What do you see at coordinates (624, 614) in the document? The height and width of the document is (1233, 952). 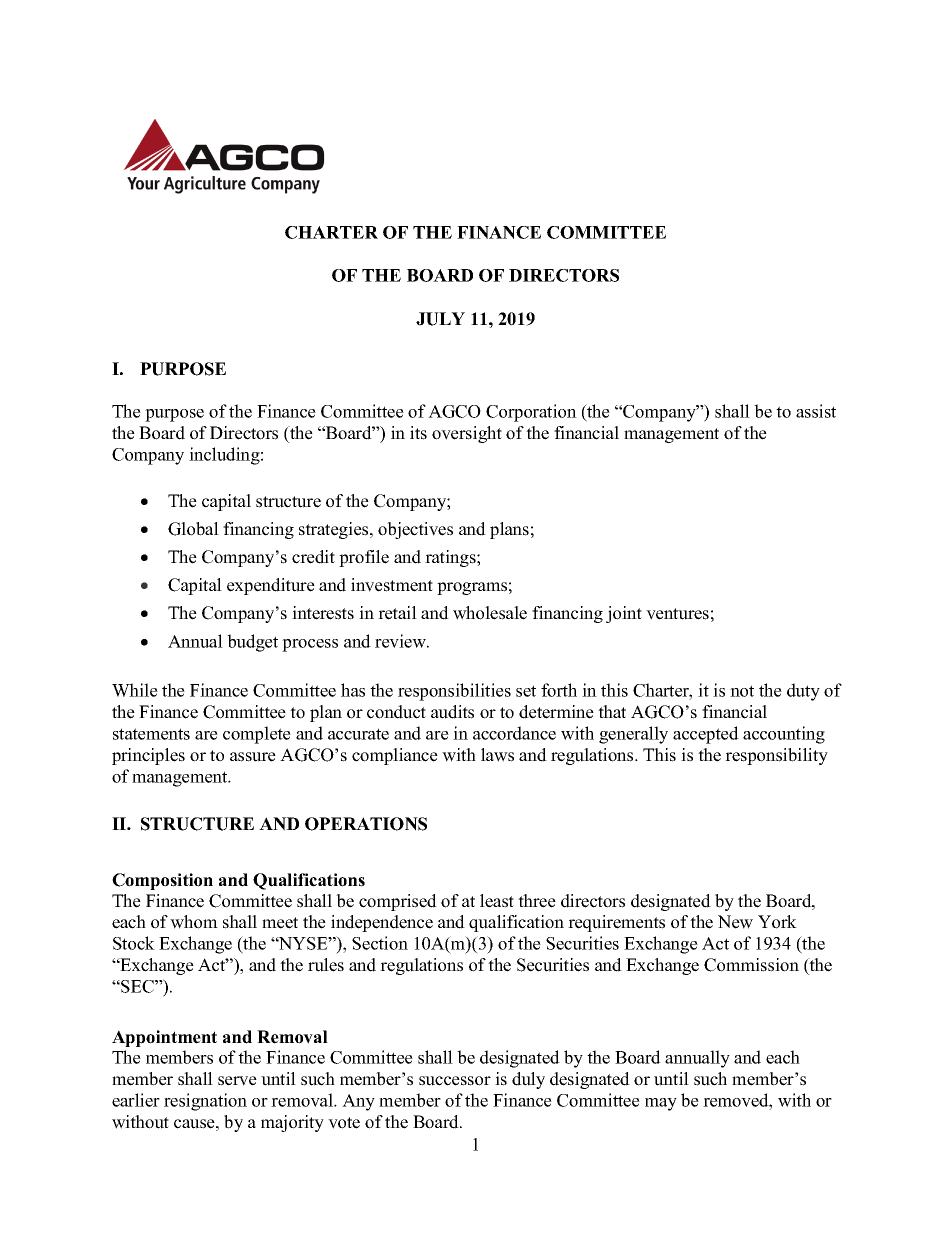 I see `joint` at bounding box center [624, 614].
